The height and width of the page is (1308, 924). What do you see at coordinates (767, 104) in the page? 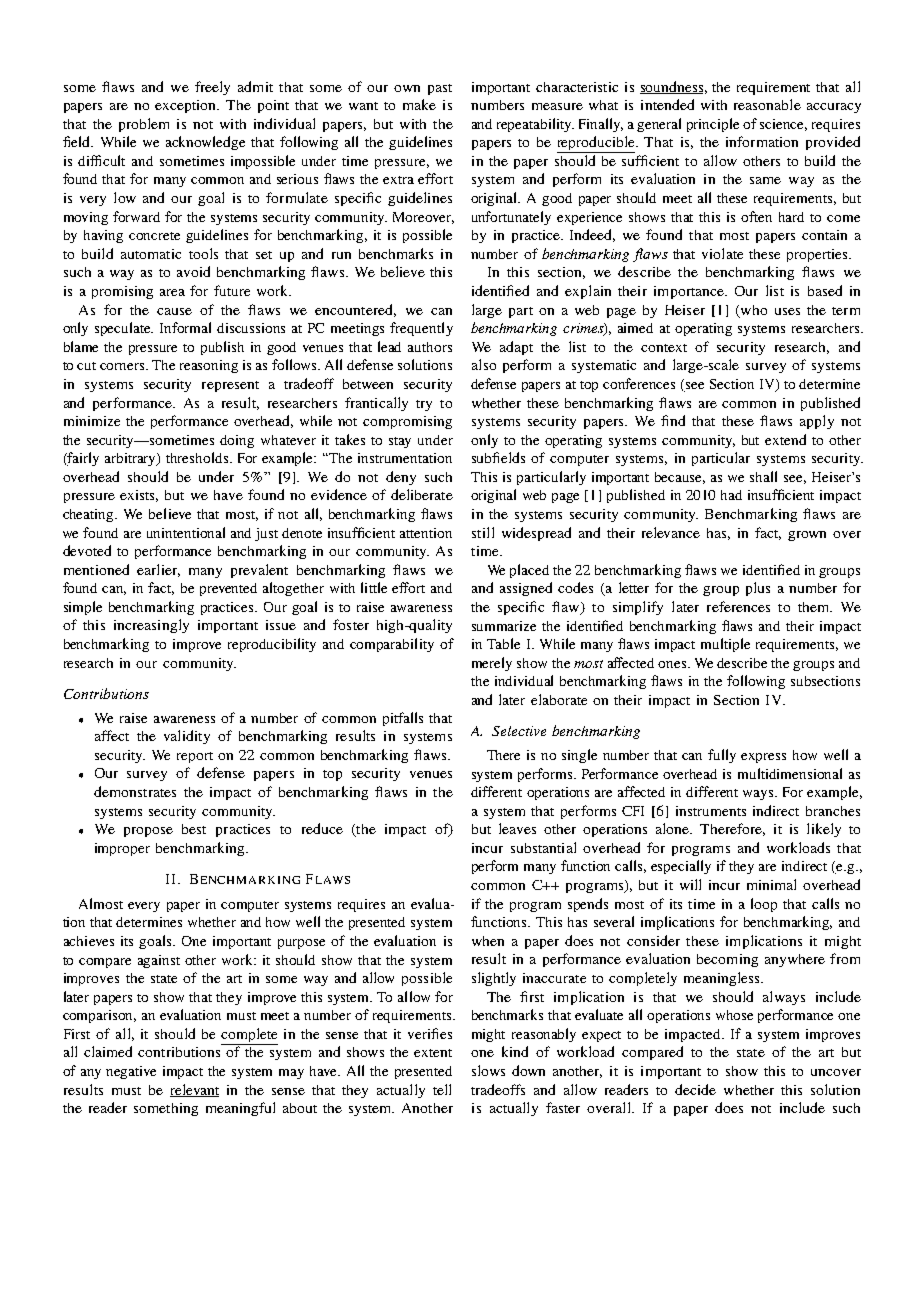
I see `reasonable` at bounding box center [767, 104].
